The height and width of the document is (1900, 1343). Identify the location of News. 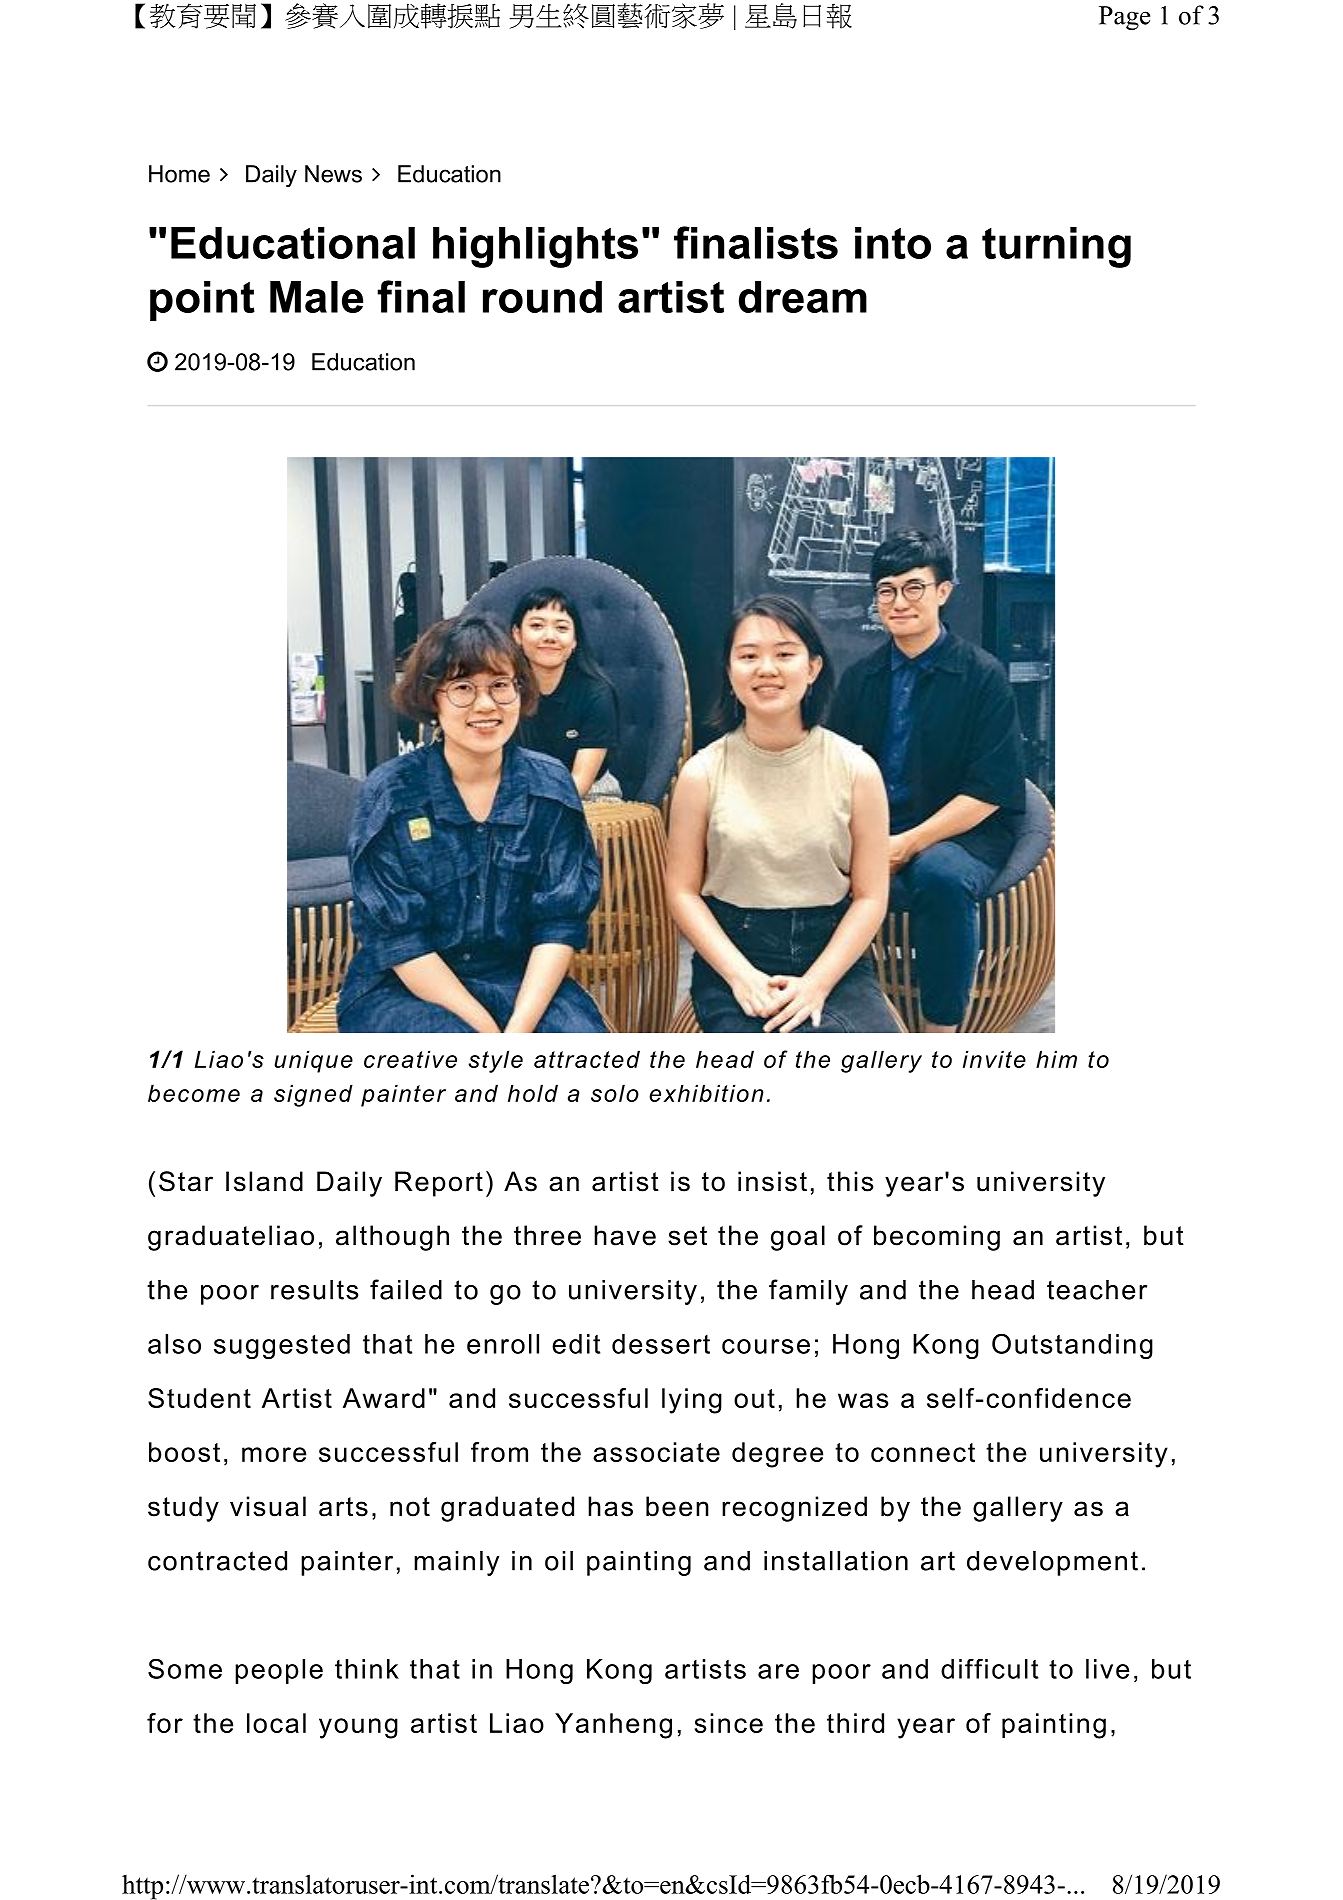
(333, 174).
